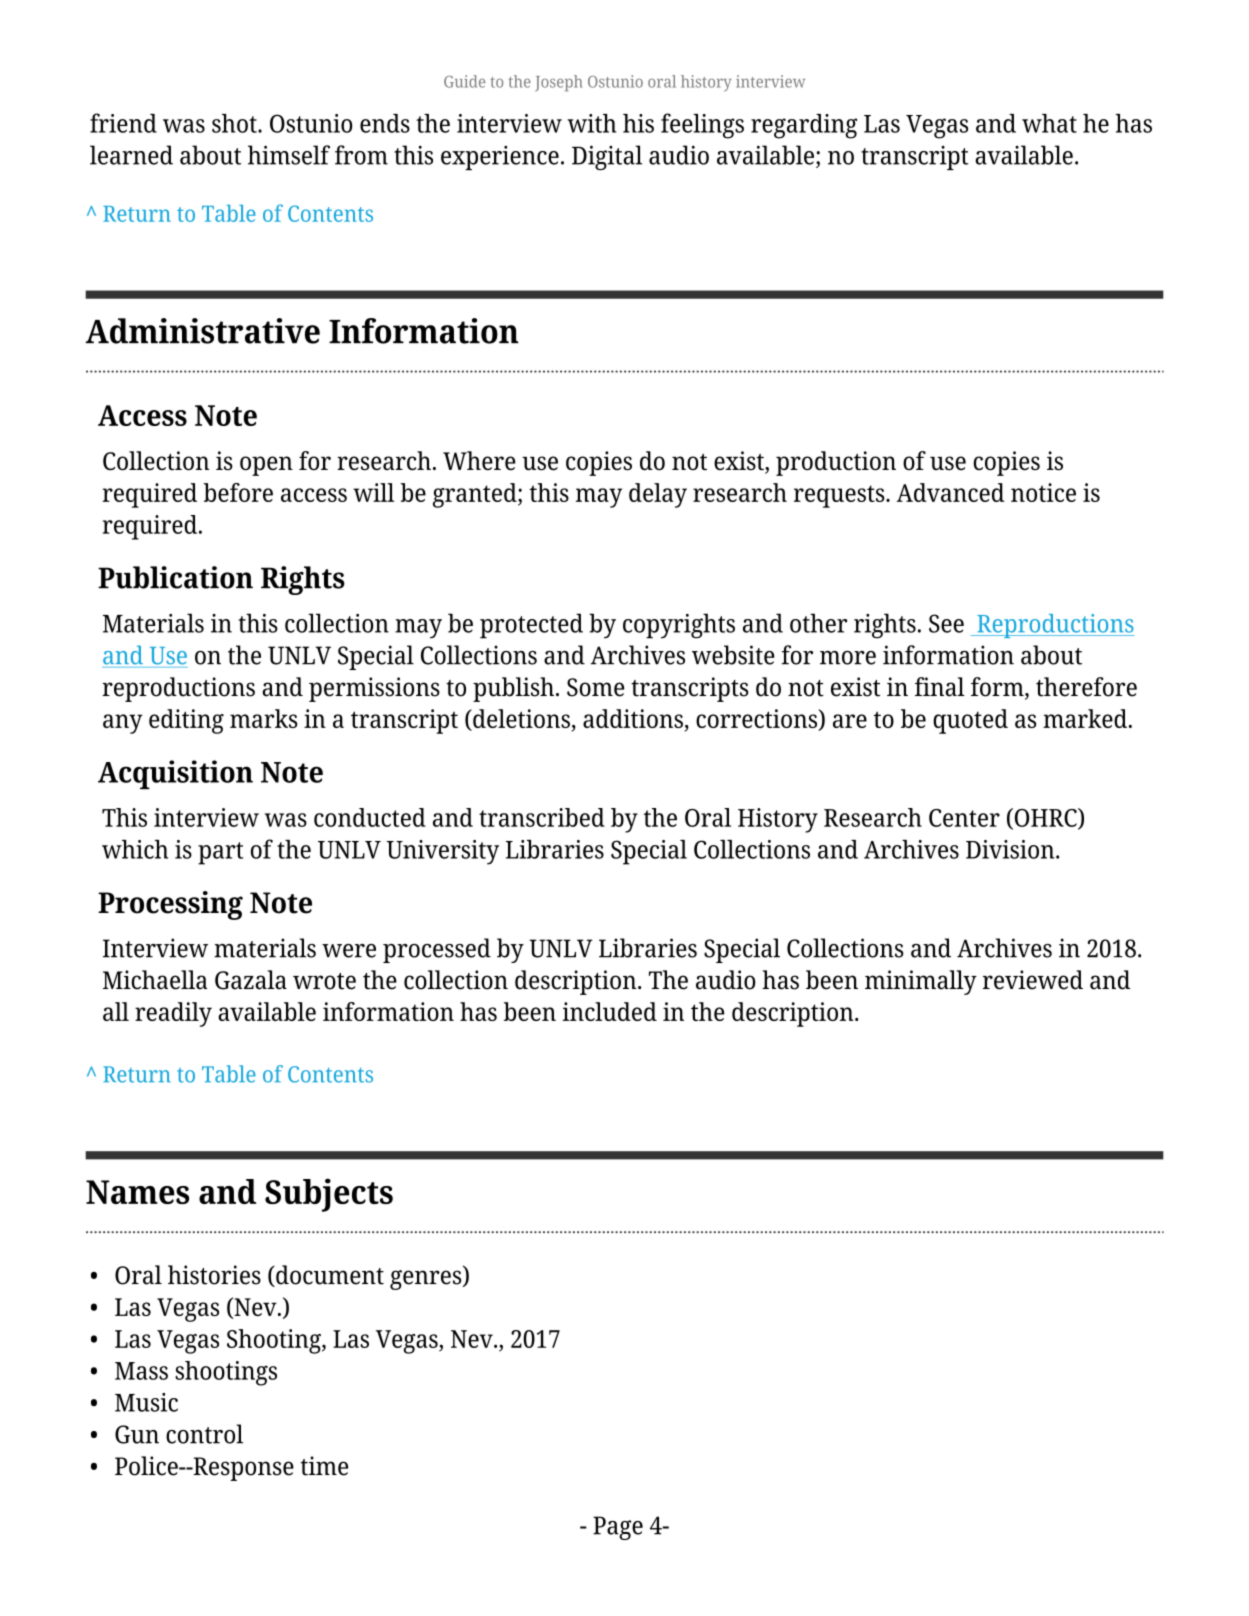 The width and height of the screenshot is (1249, 1616). I want to click on what, so click(1049, 123).
